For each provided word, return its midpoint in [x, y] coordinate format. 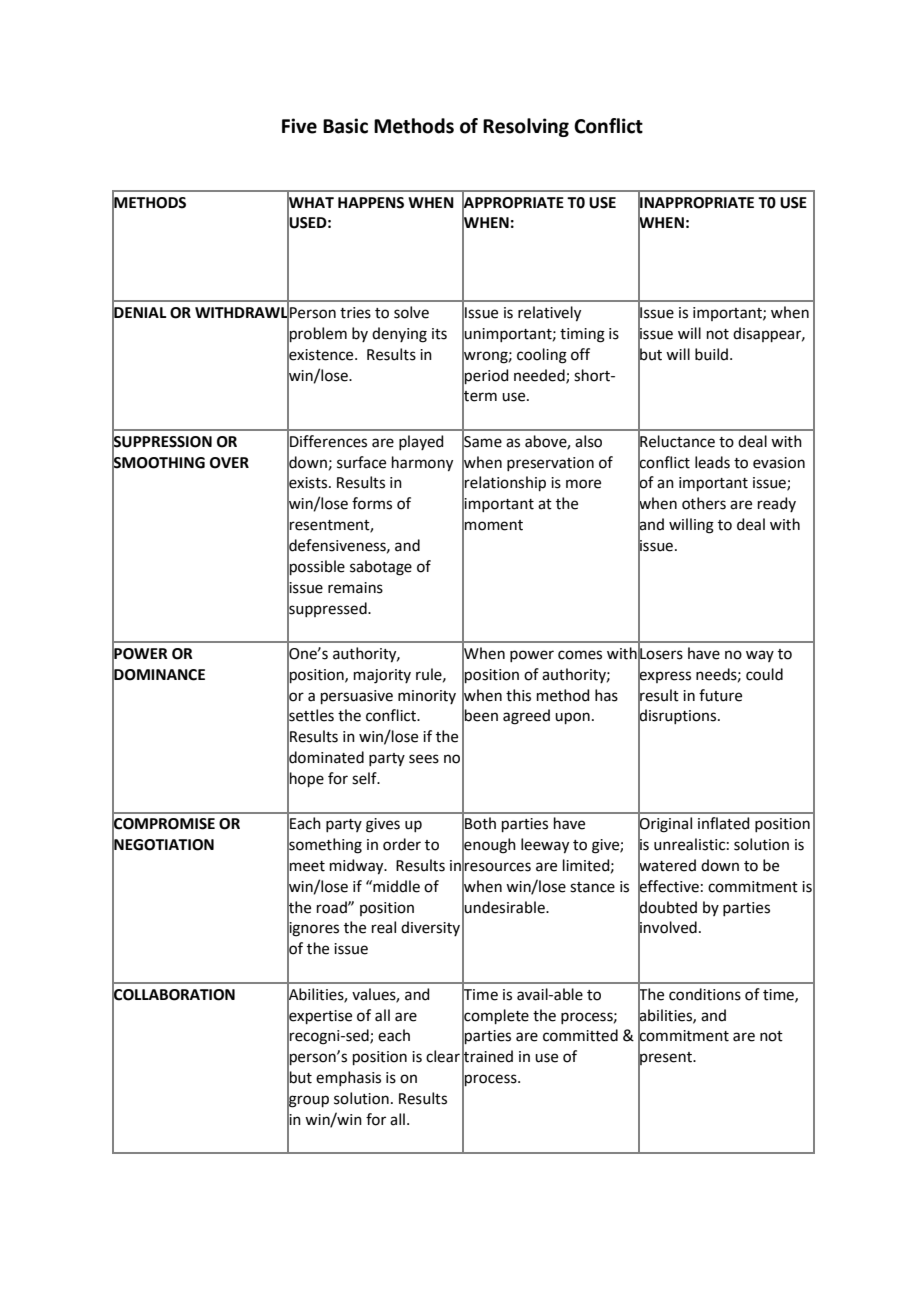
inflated [724, 823]
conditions [705, 994]
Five [299, 126]
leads [712, 462]
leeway [545, 846]
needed [540, 376]
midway [358, 867]
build [711, 354]
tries [355, 313]
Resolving [526, 127]
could [764, 674]
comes [580, 655]
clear [443, 1056]
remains [355, 588]
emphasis [348, 1078]
